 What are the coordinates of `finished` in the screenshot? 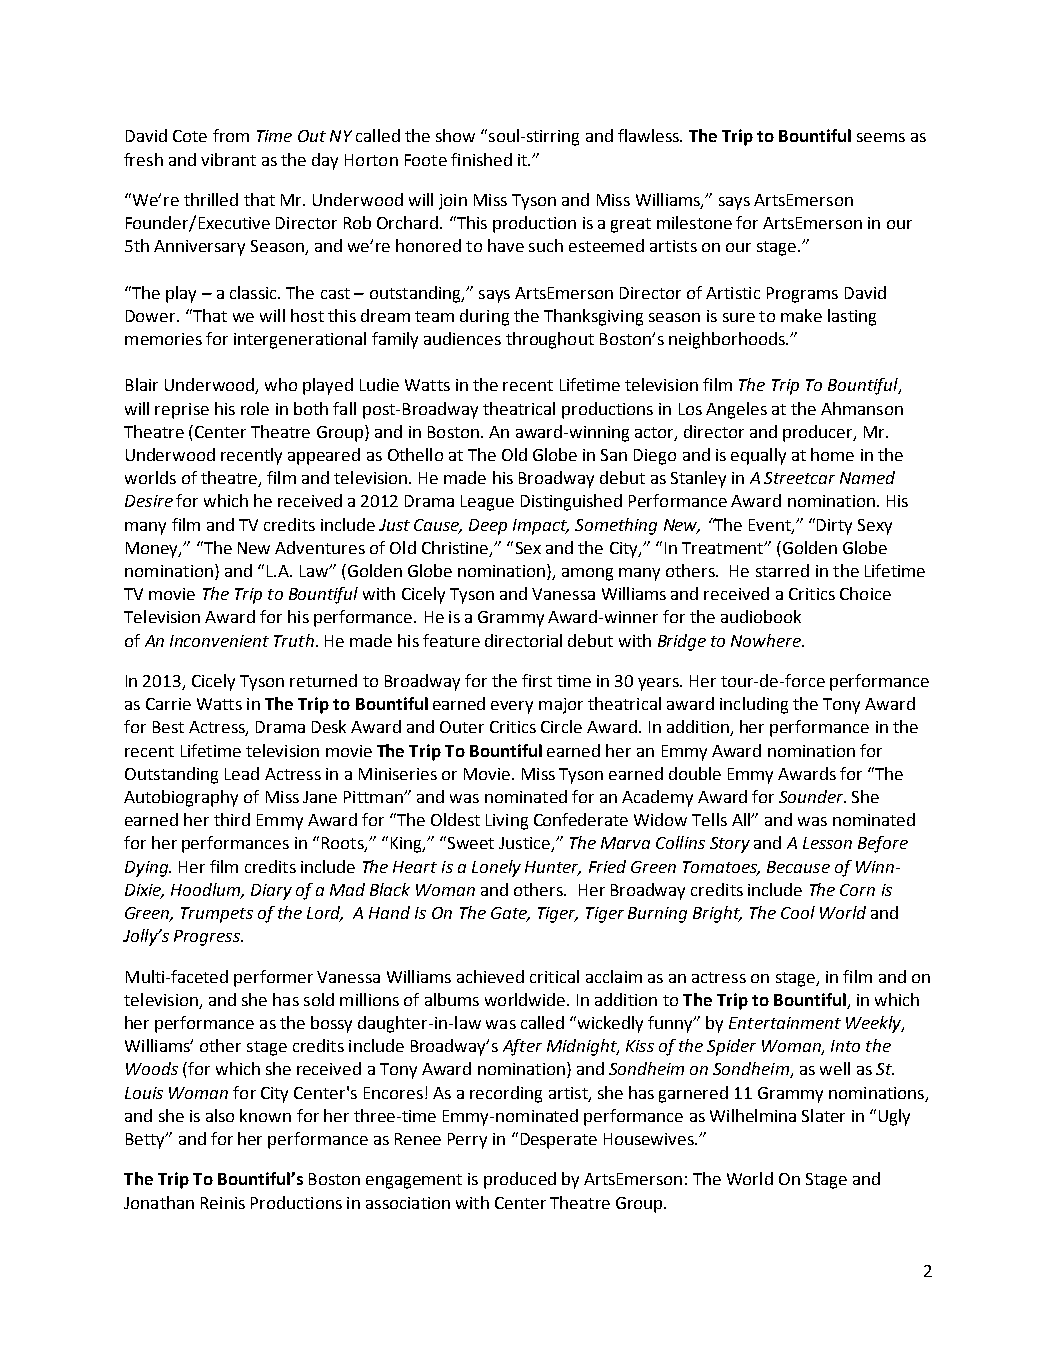 It's located at (481, 159).
